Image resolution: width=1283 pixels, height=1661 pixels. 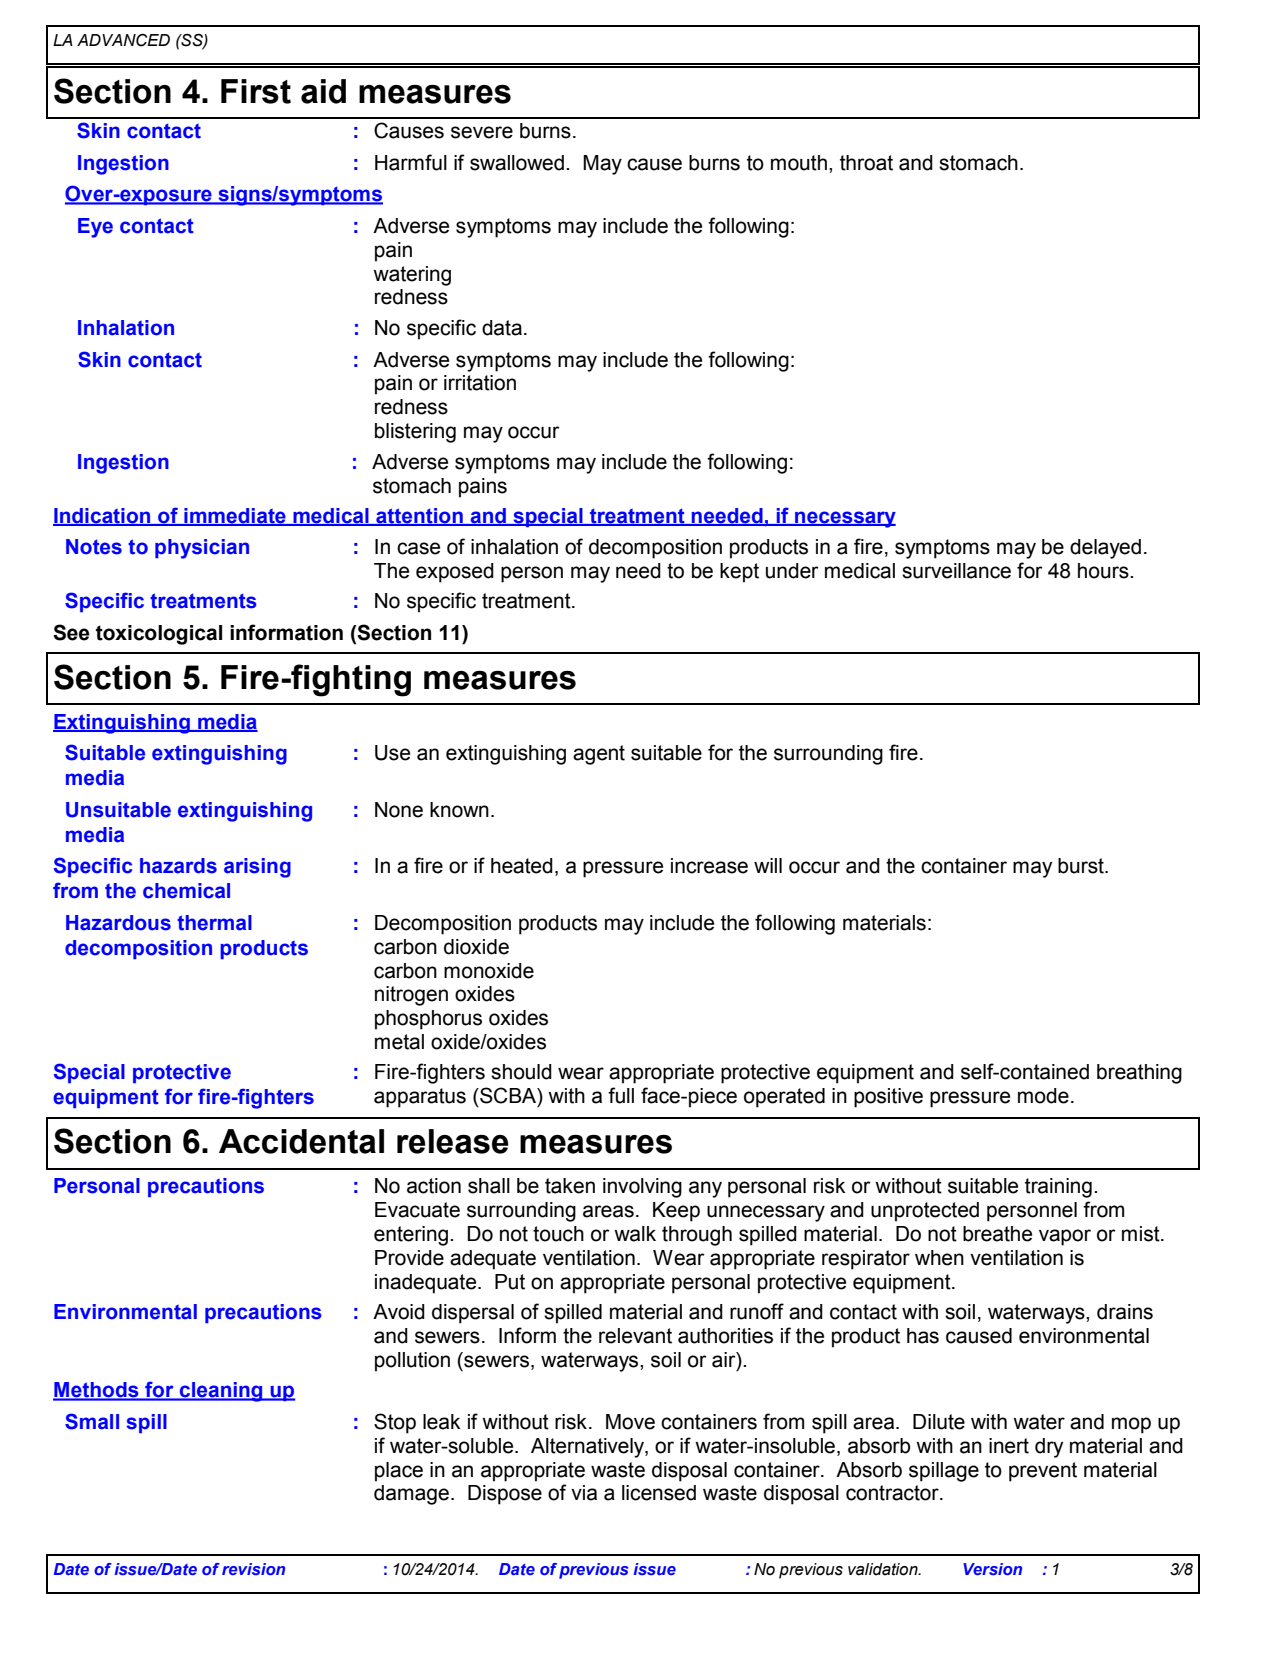 What do you see at coordinates (517, 163) in the screenshot?
I see `swallowed` at bounding box center [517, 163].
